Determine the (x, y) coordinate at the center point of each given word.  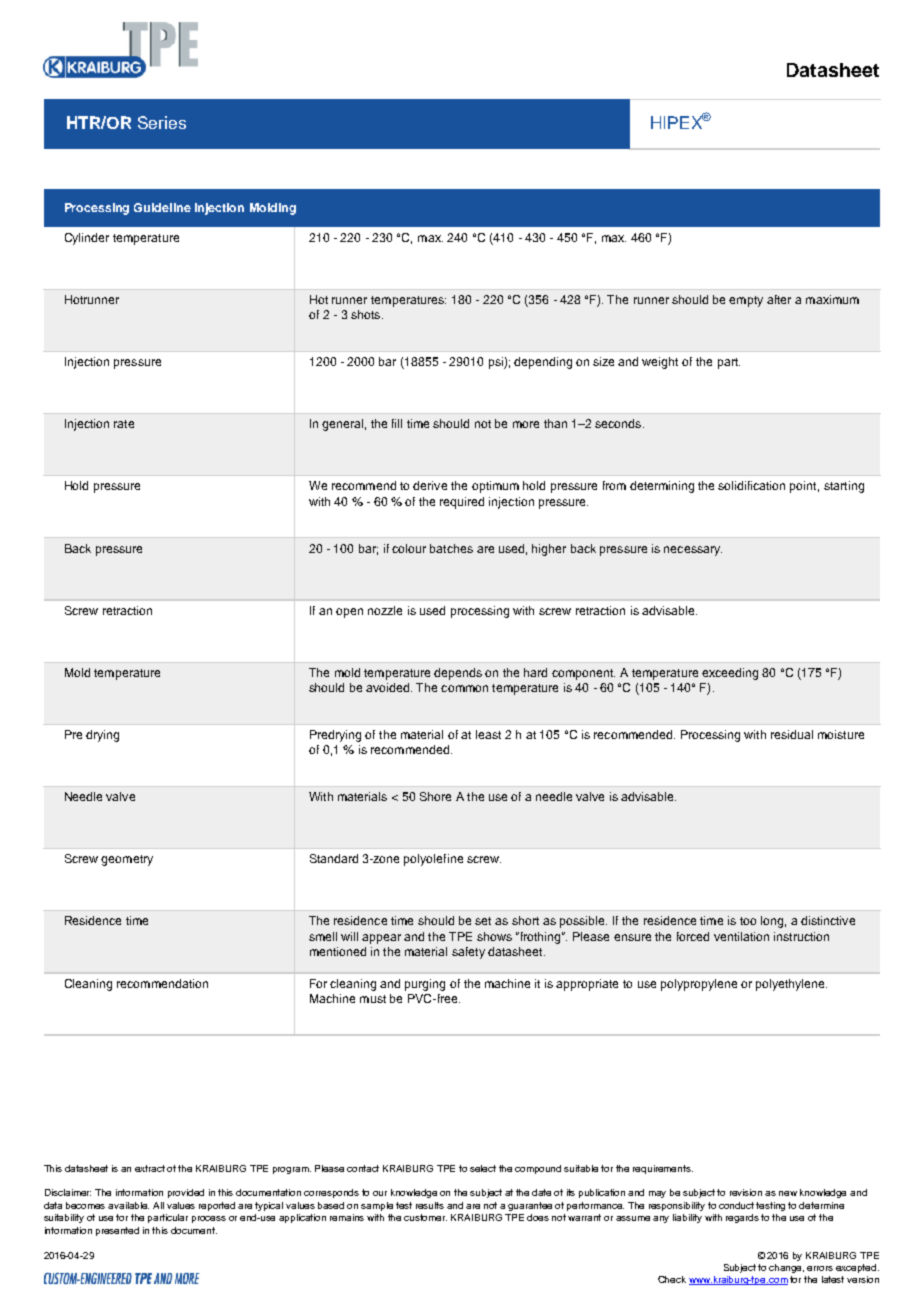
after (779, 299)
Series (162, 122)
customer (425, 1217)
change (786, 1268)
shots (367, 314)
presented (117, 1231)
